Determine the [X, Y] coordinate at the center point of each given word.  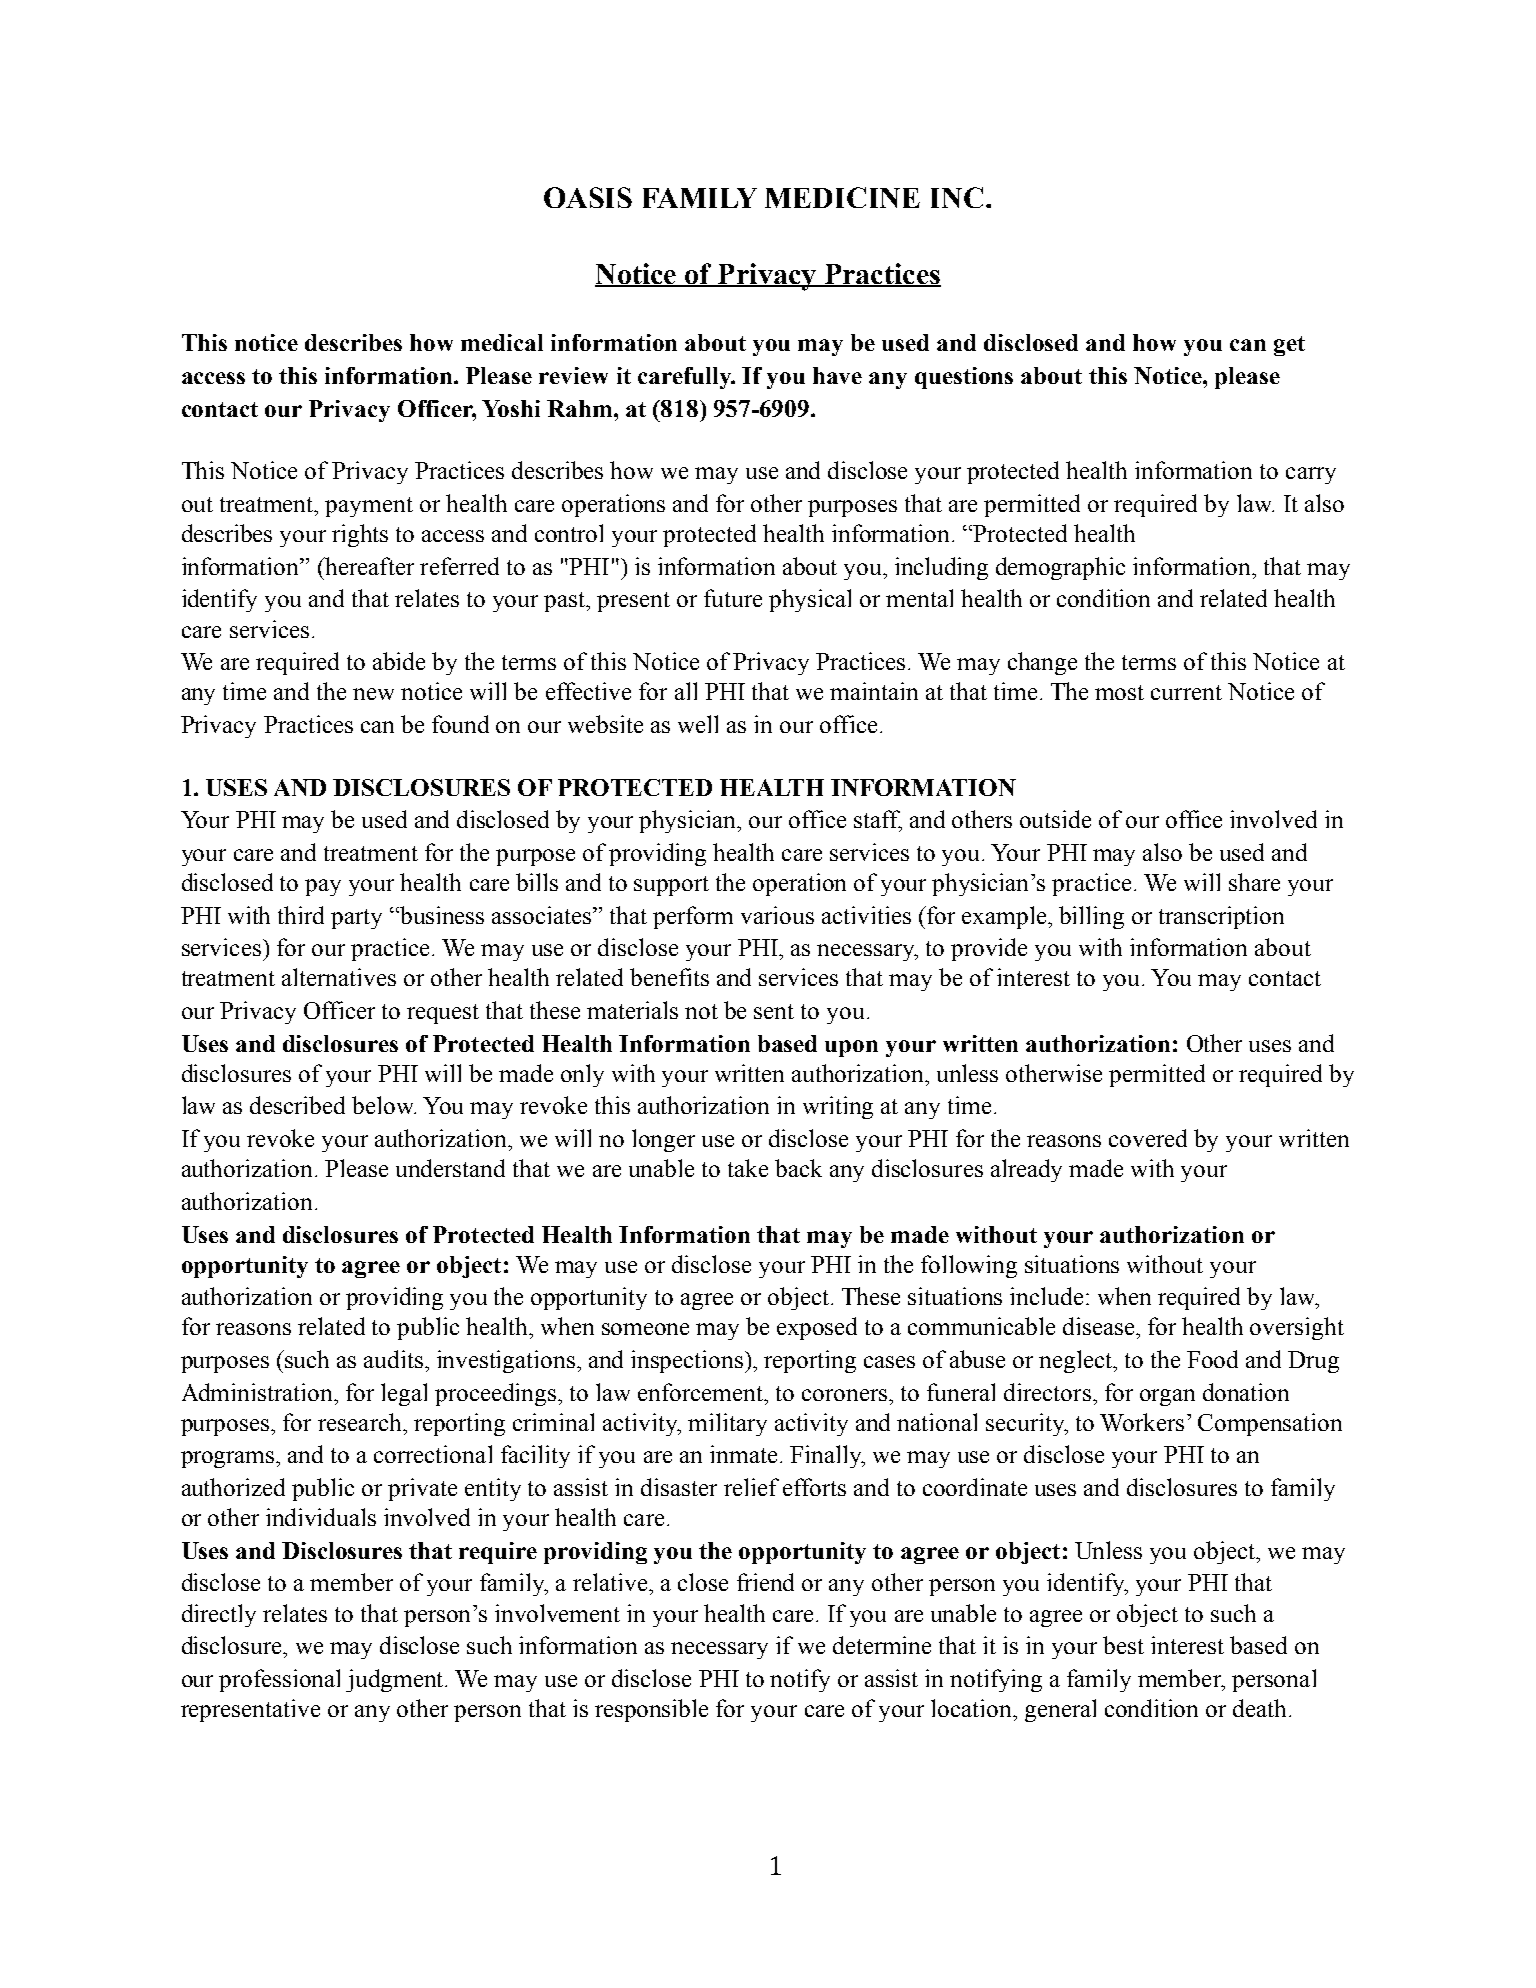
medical [502, 342]
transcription [1221, 917]
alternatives [339, 977]
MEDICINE [842, 197]
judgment [396, 1680]
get [1289, 346]
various [777, 915]
